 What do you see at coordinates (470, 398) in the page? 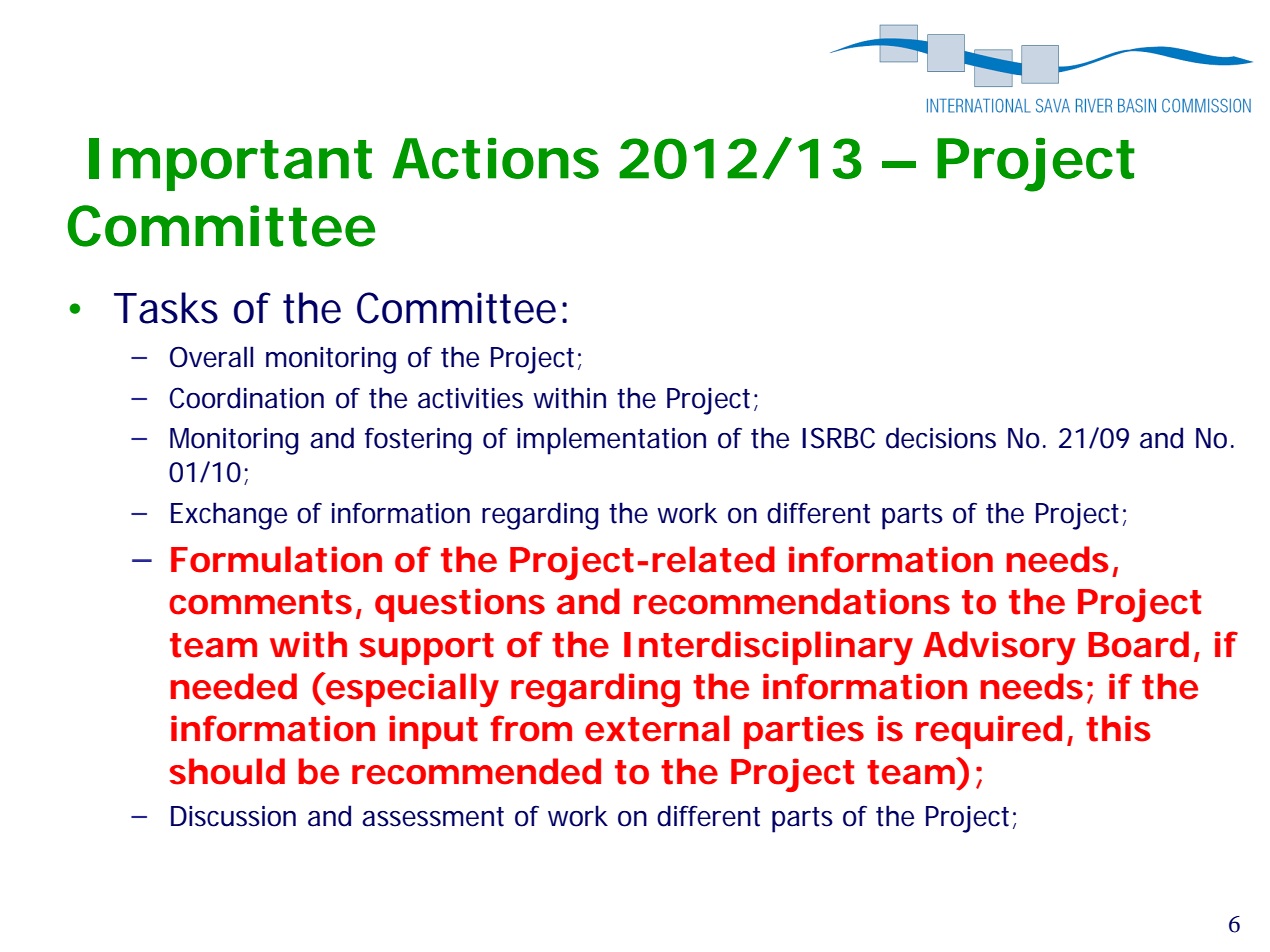
I see `activities` at bounding box center [470, 398].
